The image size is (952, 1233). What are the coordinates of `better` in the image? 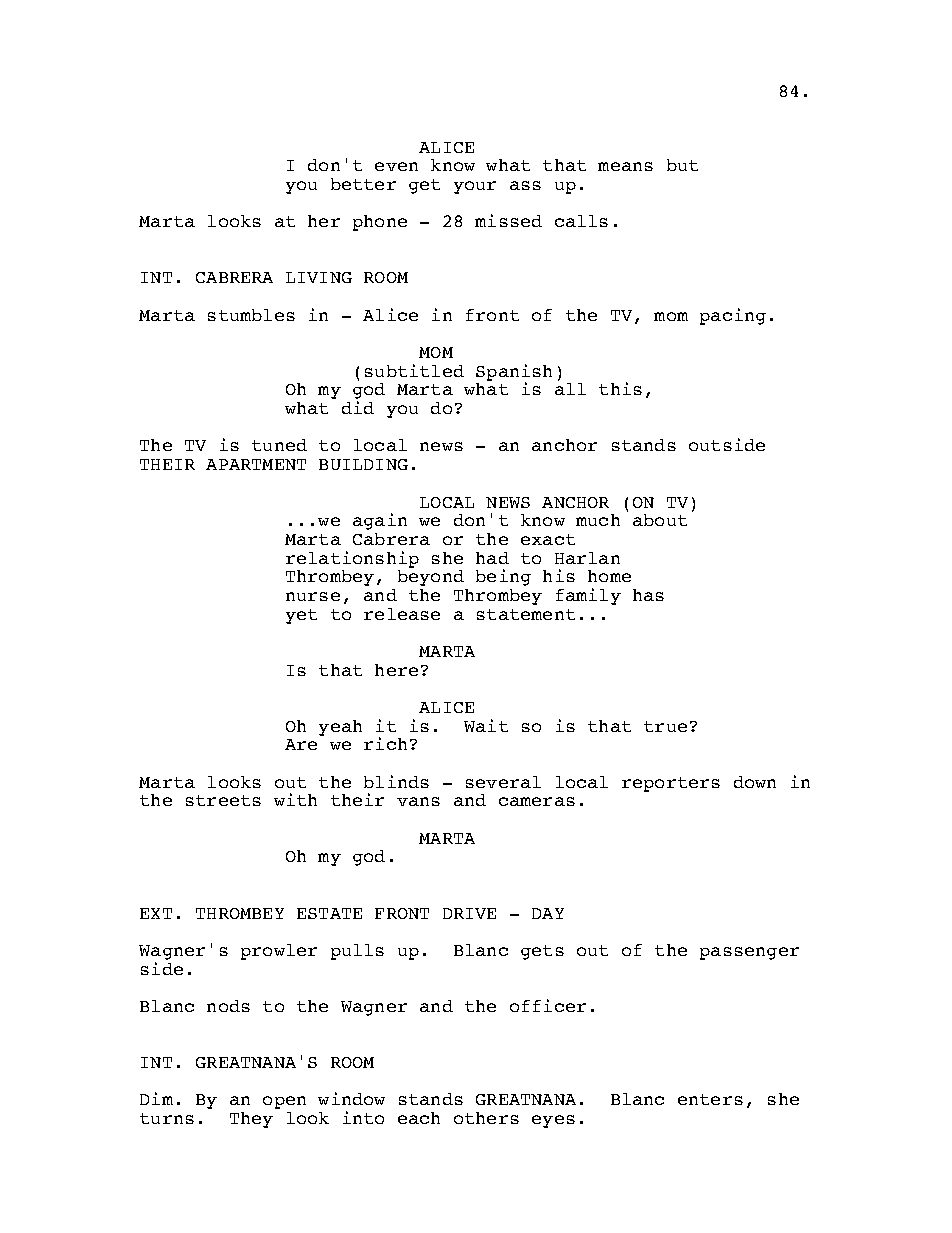 It's located at (363, 184).
